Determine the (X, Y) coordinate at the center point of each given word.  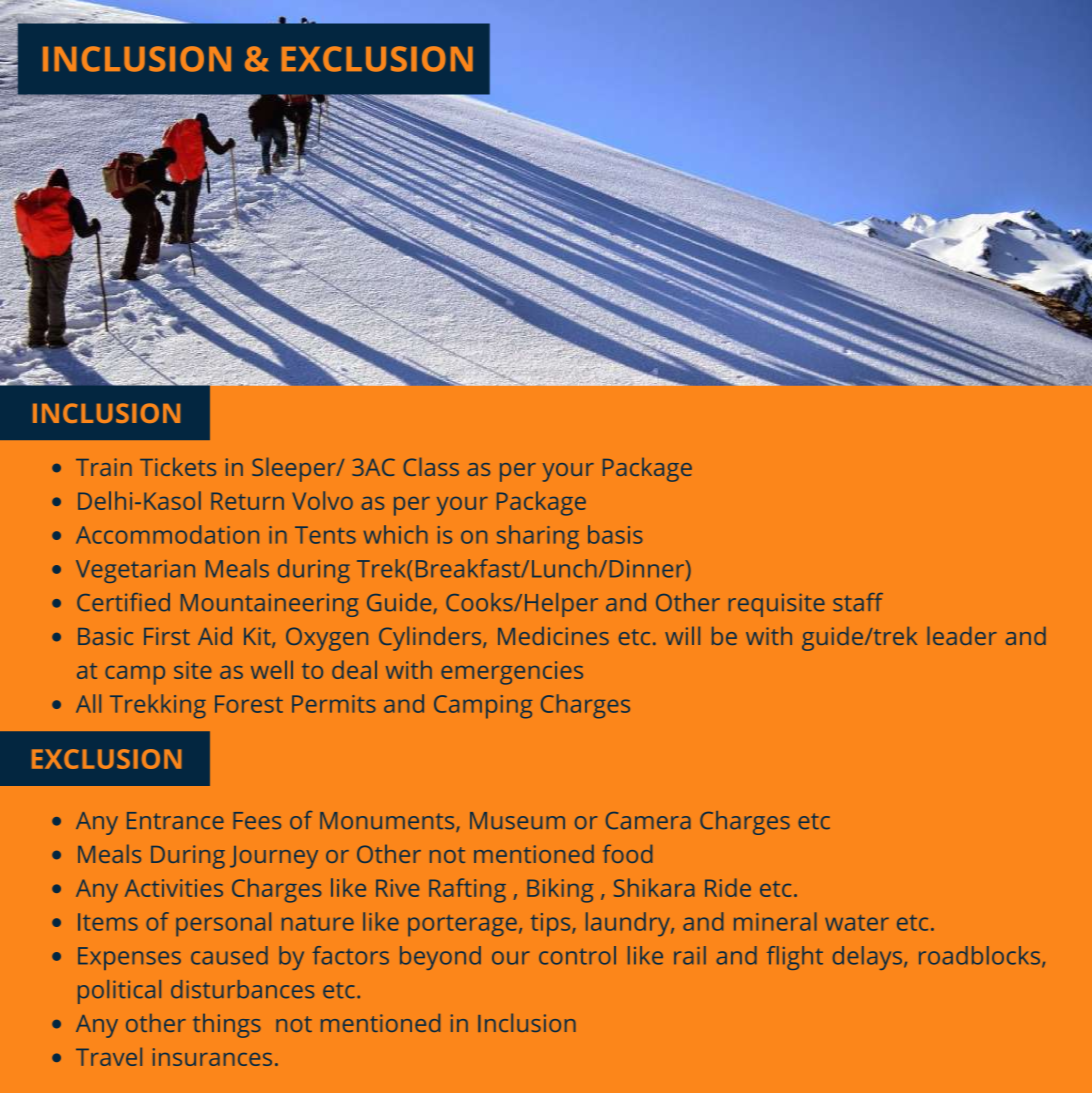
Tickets (178, 467)
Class (431, 466)
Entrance (175, 820)
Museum (517, 820)
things (227, 1026)
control (577, 955)
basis (615, 534)
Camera (648, 820)
